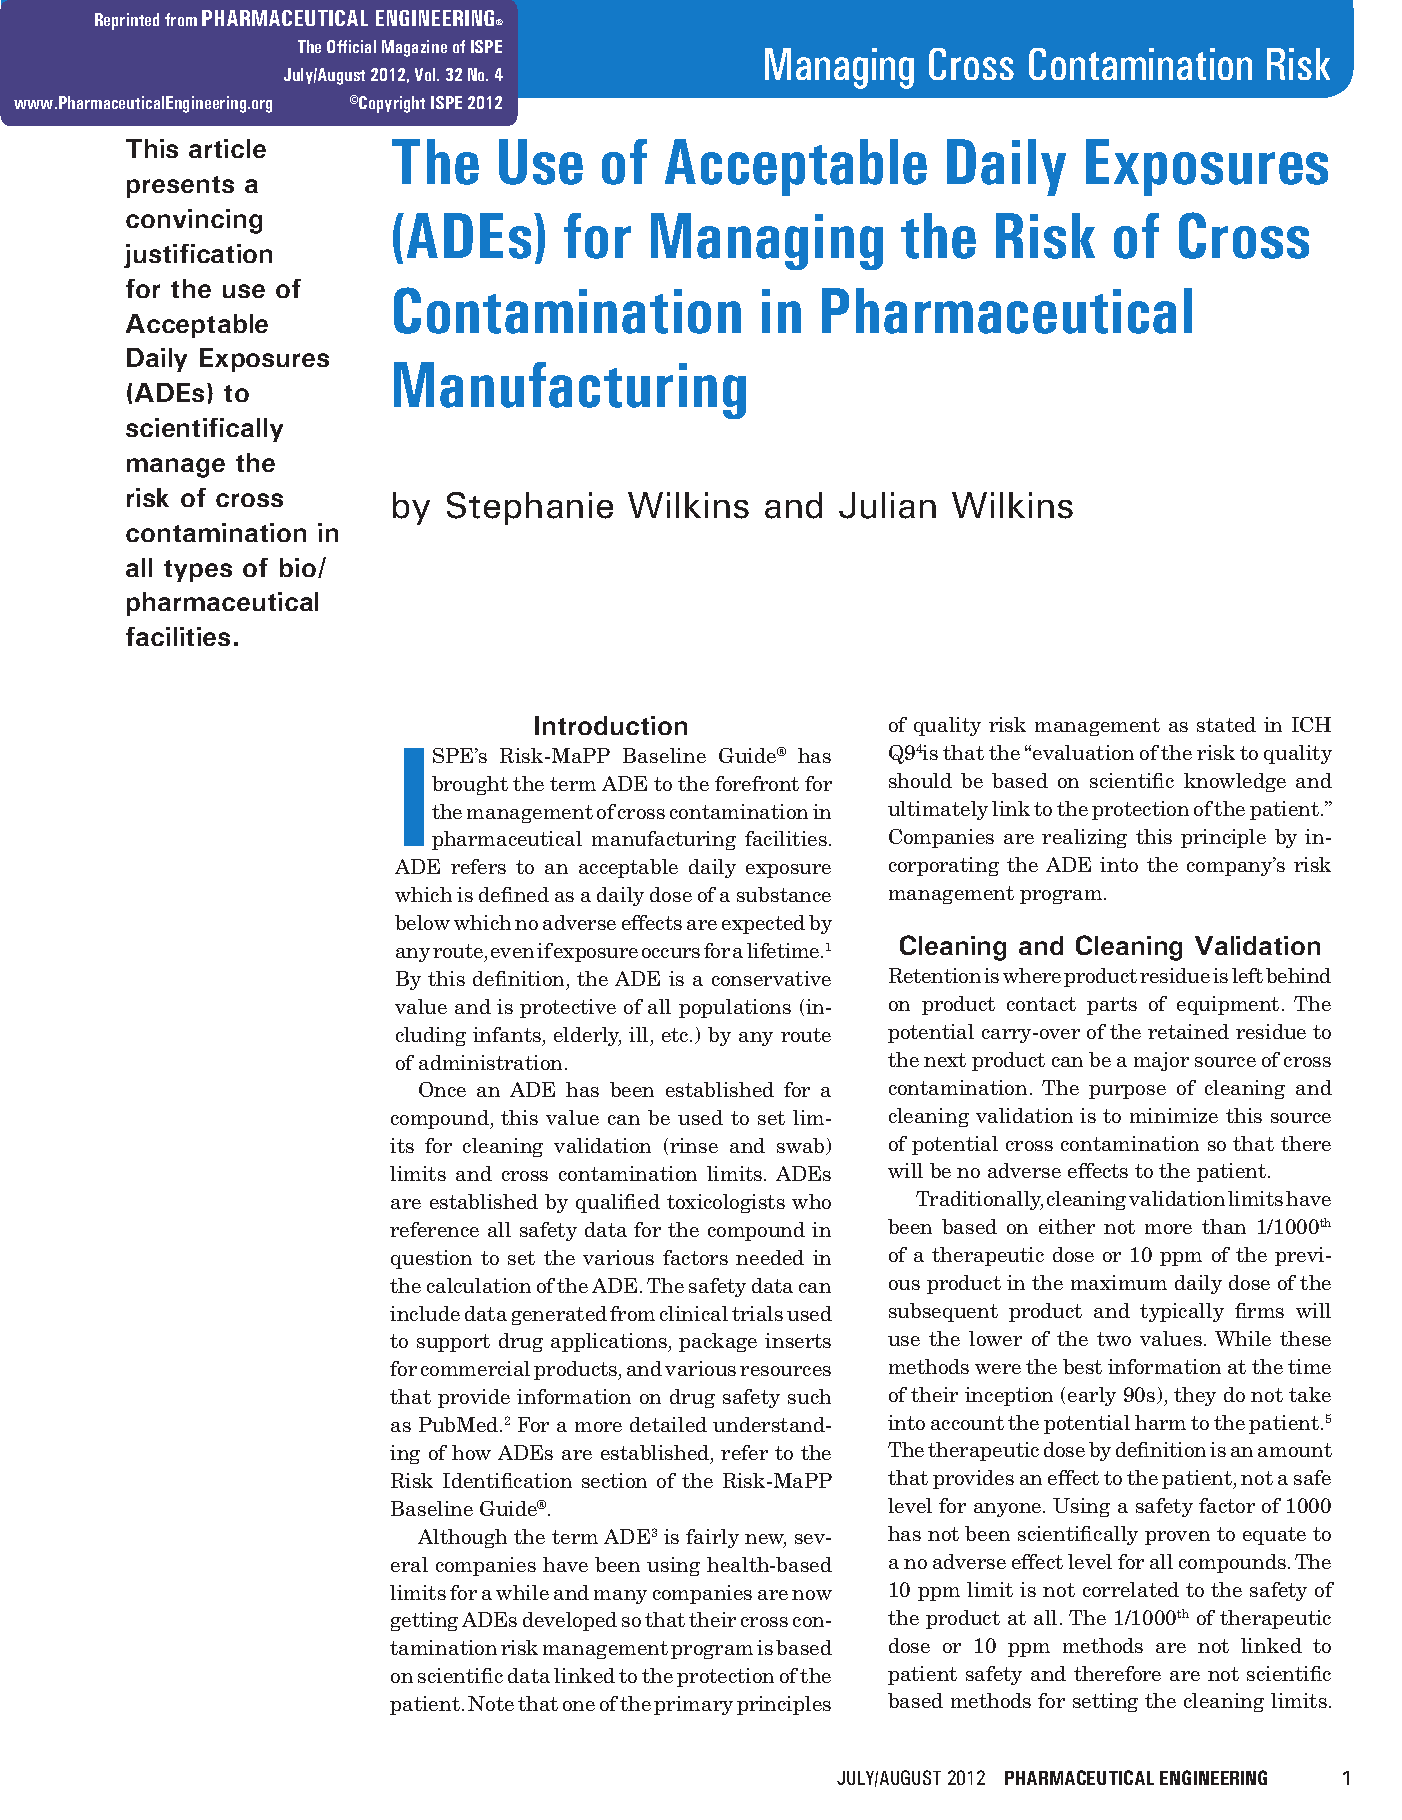 This image has height=1820, width=1402. Describe the element at coordinates (1119, 1282) in the image. I see `maximum` at that location.
